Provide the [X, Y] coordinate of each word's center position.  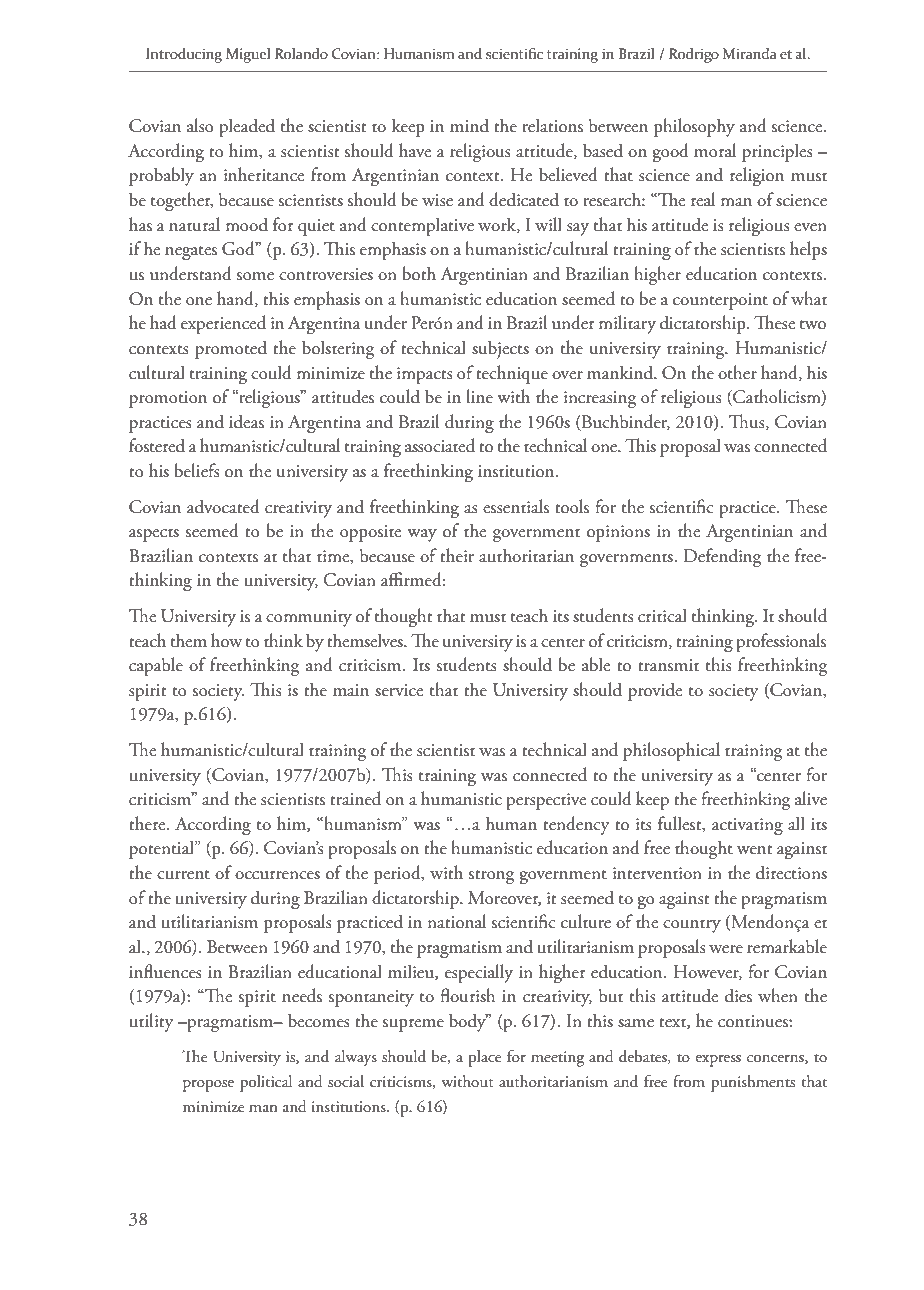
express [718, 1061]
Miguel [248, 55]
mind [469, 125]
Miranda [750, 53]
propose [208, 1086]
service [399, 690]
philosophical [671, 751]
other [737, 372]
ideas [246, 421]
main [351, 690]
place [484, 1058]
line [479, 396]
